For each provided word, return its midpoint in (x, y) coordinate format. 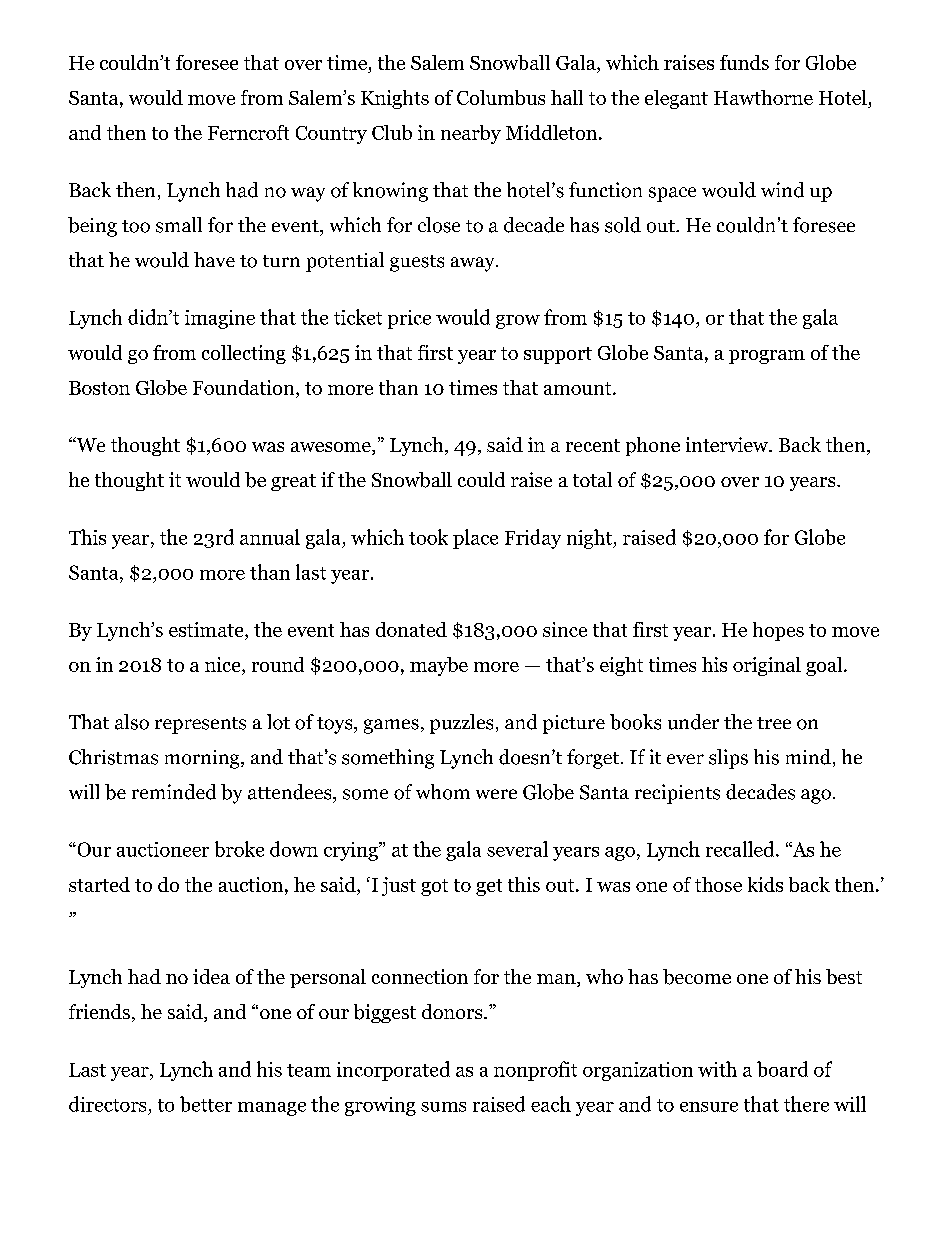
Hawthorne (763, 97)
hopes (778, 631)
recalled (741, 849)
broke (239, 849)
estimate (207, 629)
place (475, 539)
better (206, 1104)
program (767, 357)
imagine (220, 319)
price (409, 319)
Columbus (501, 97)
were (496, 794)
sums (443, 1107)
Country (331, 135)
